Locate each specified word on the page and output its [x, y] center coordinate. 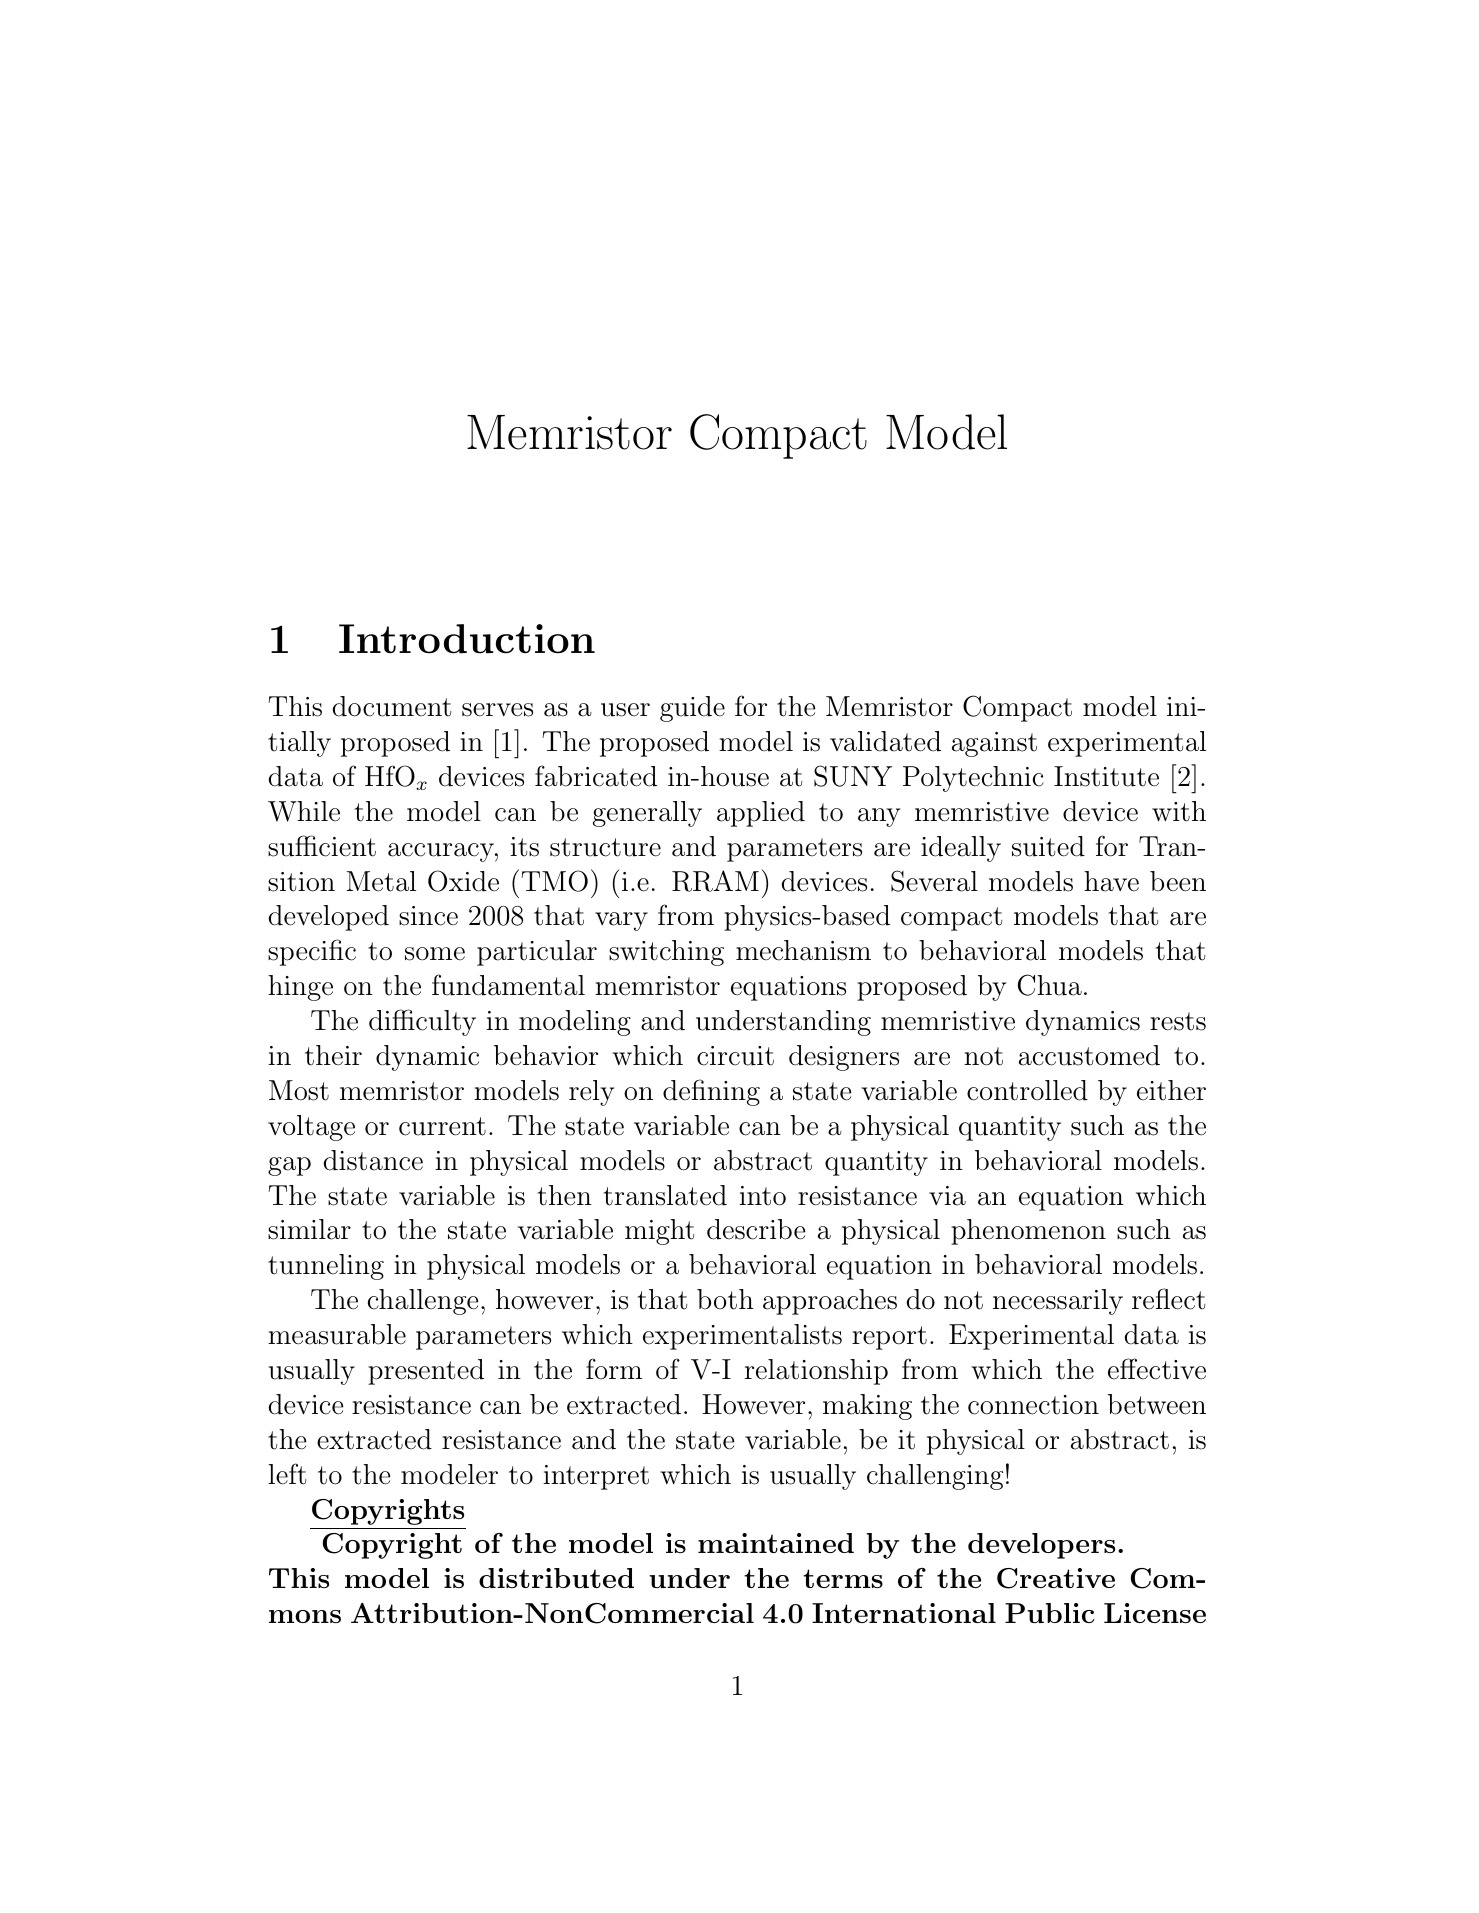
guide [692, 709]
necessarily [1058, 1302]
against [994, 744]
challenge [423, 1302]
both [725, 1299]
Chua [1050, 985]
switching [666, 953]
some [435, 954]
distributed [556, 1578]
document [391, 706]
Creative [1056, 1578]
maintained [776, 1543]
